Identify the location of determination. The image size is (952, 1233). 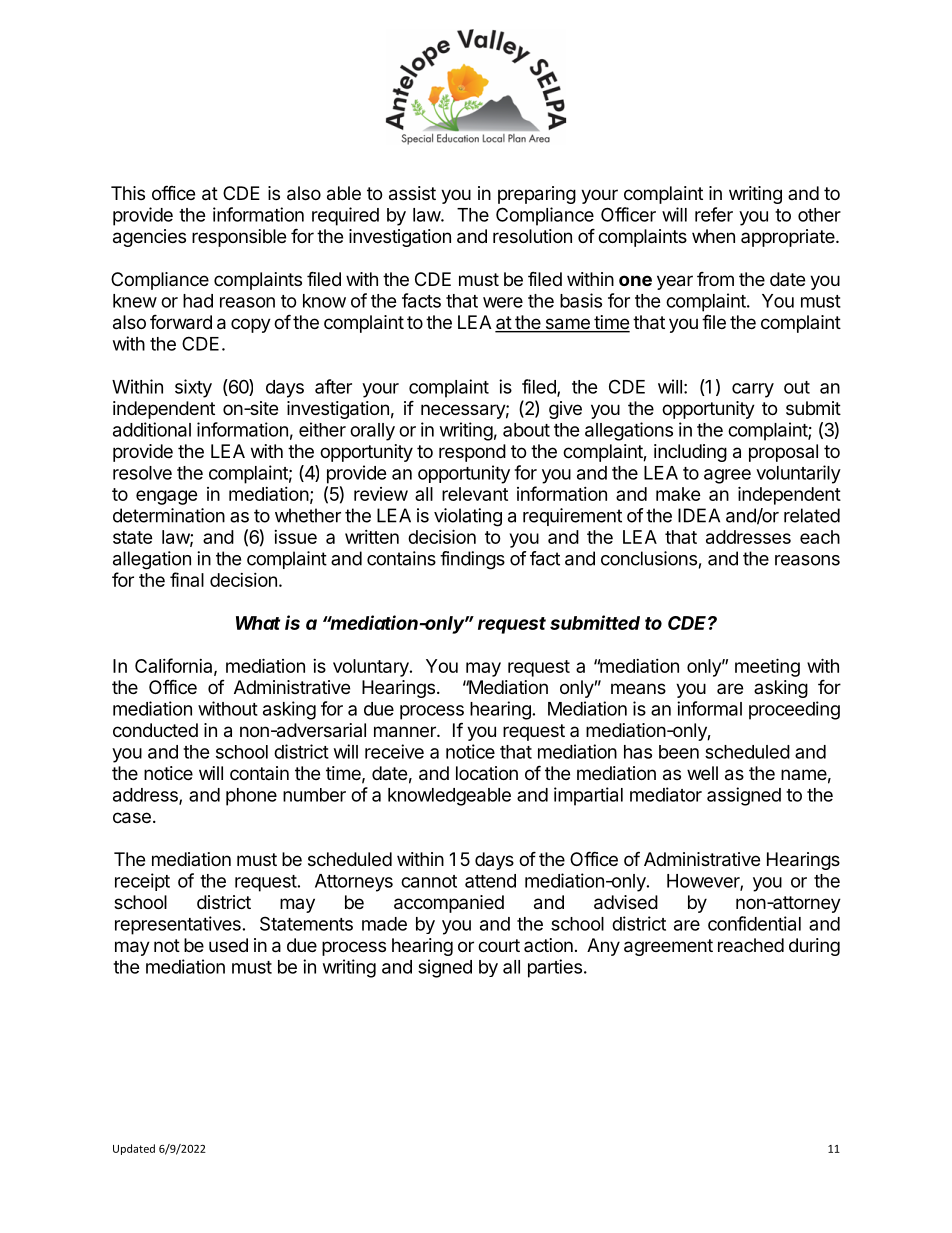
(169, 515).
